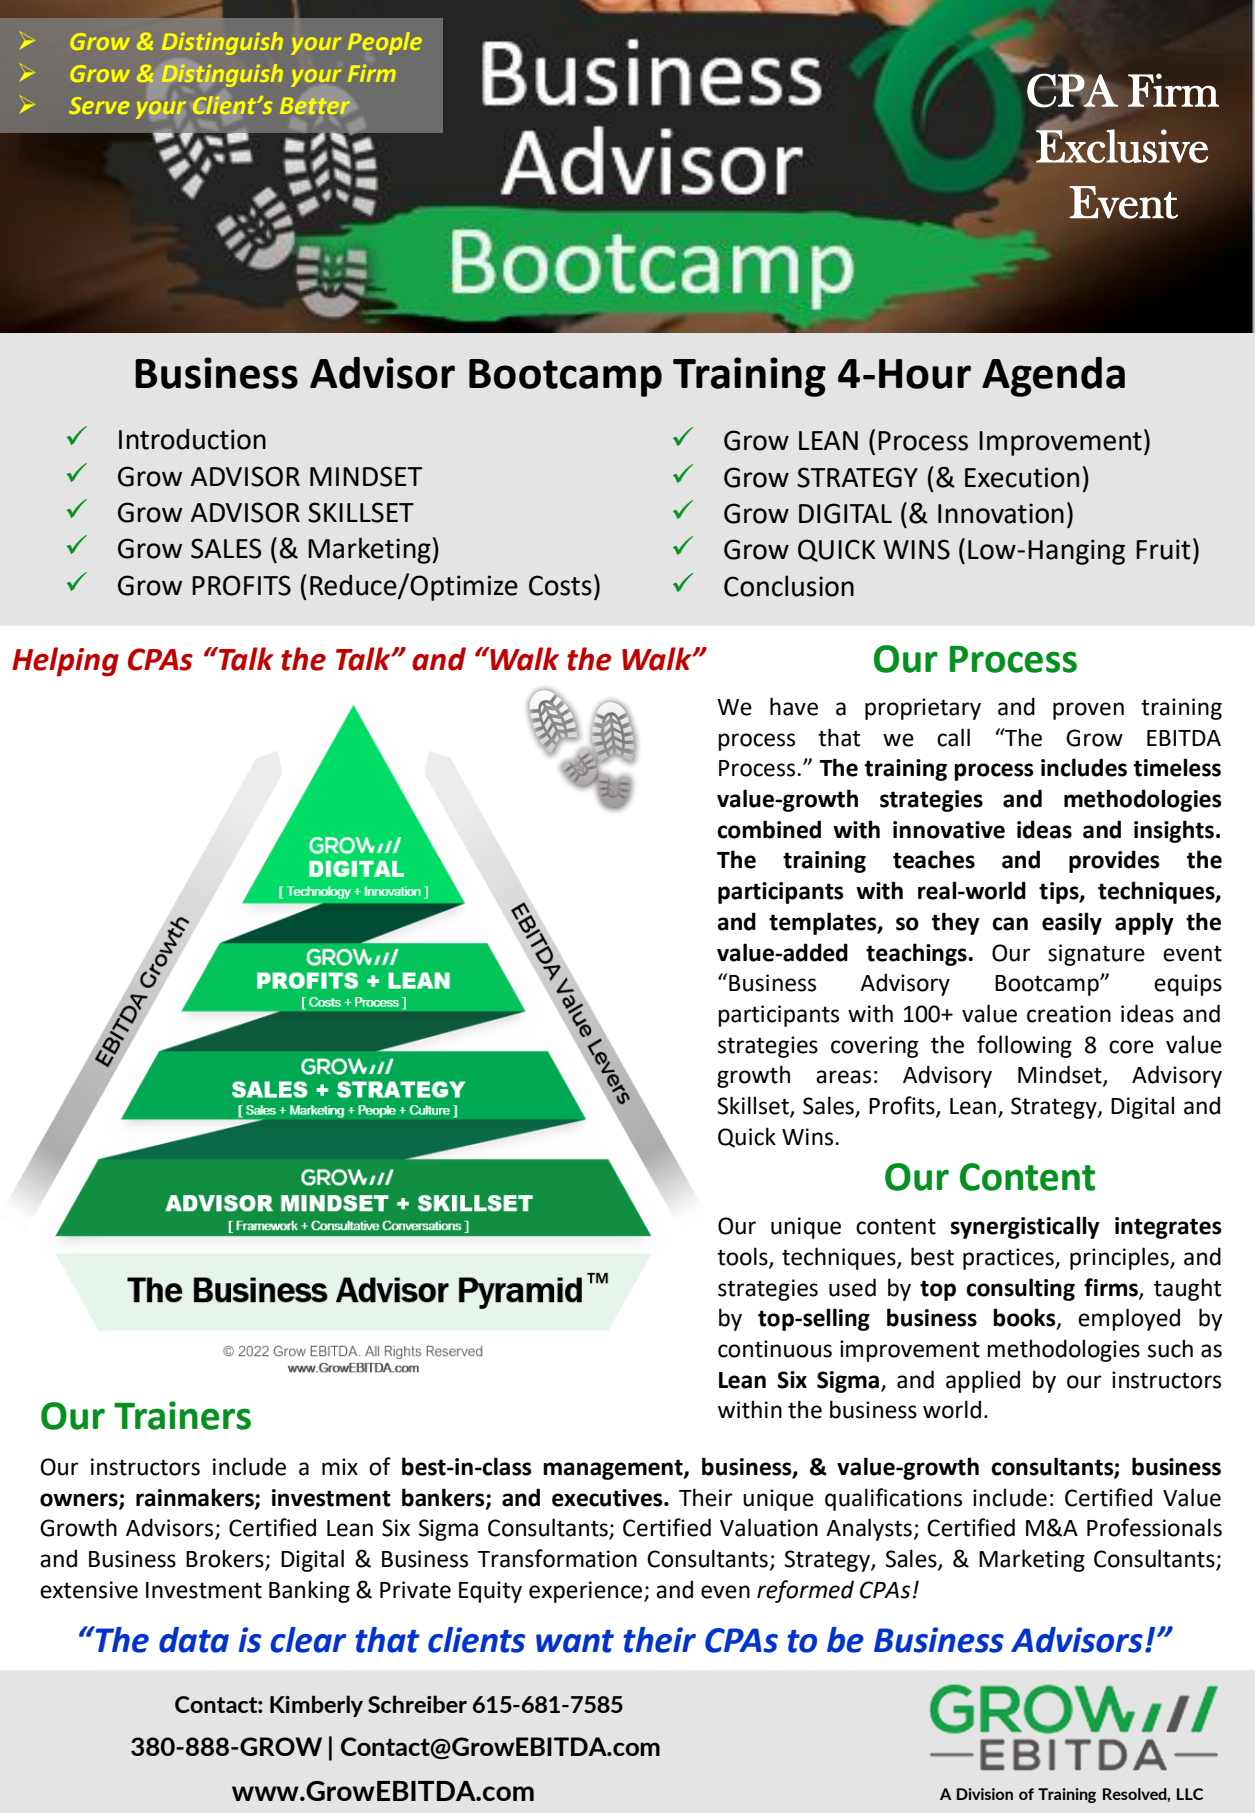 The width and height of the screenshot is (1255, 1813). I want to click on Serve, so click(99, 105).
